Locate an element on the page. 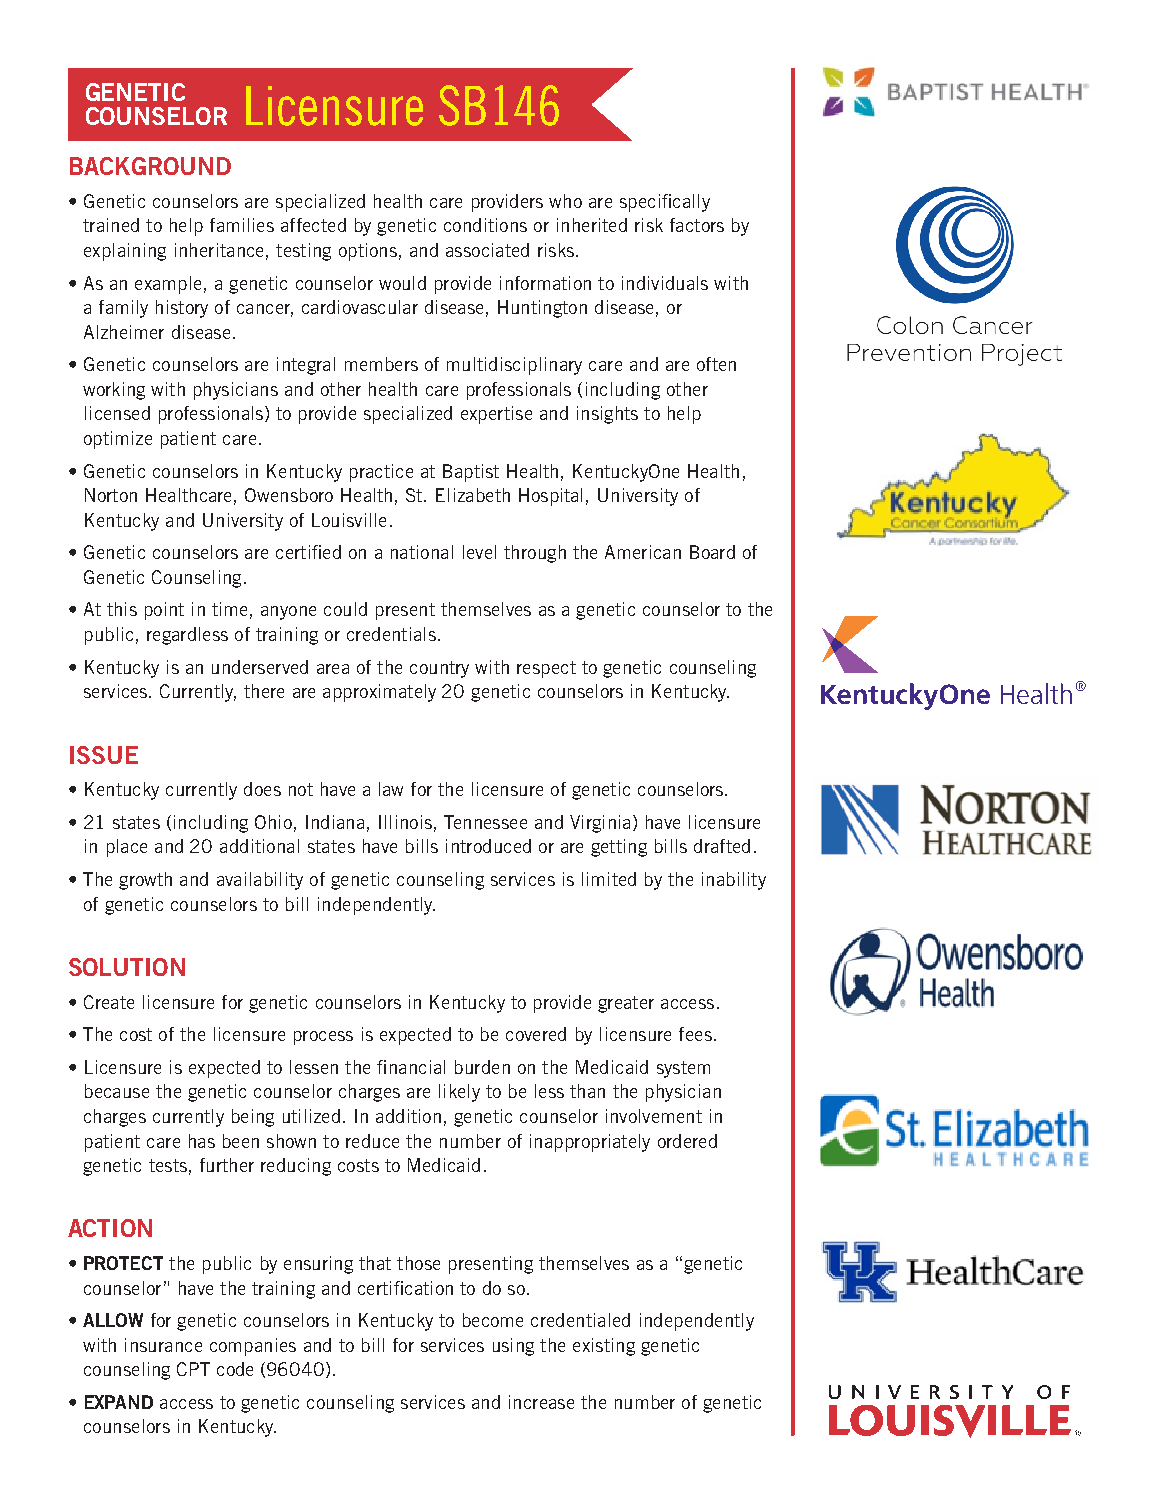 The height and width of the document is (1494, 1154). specifically is located at coordinates (665, 203).
